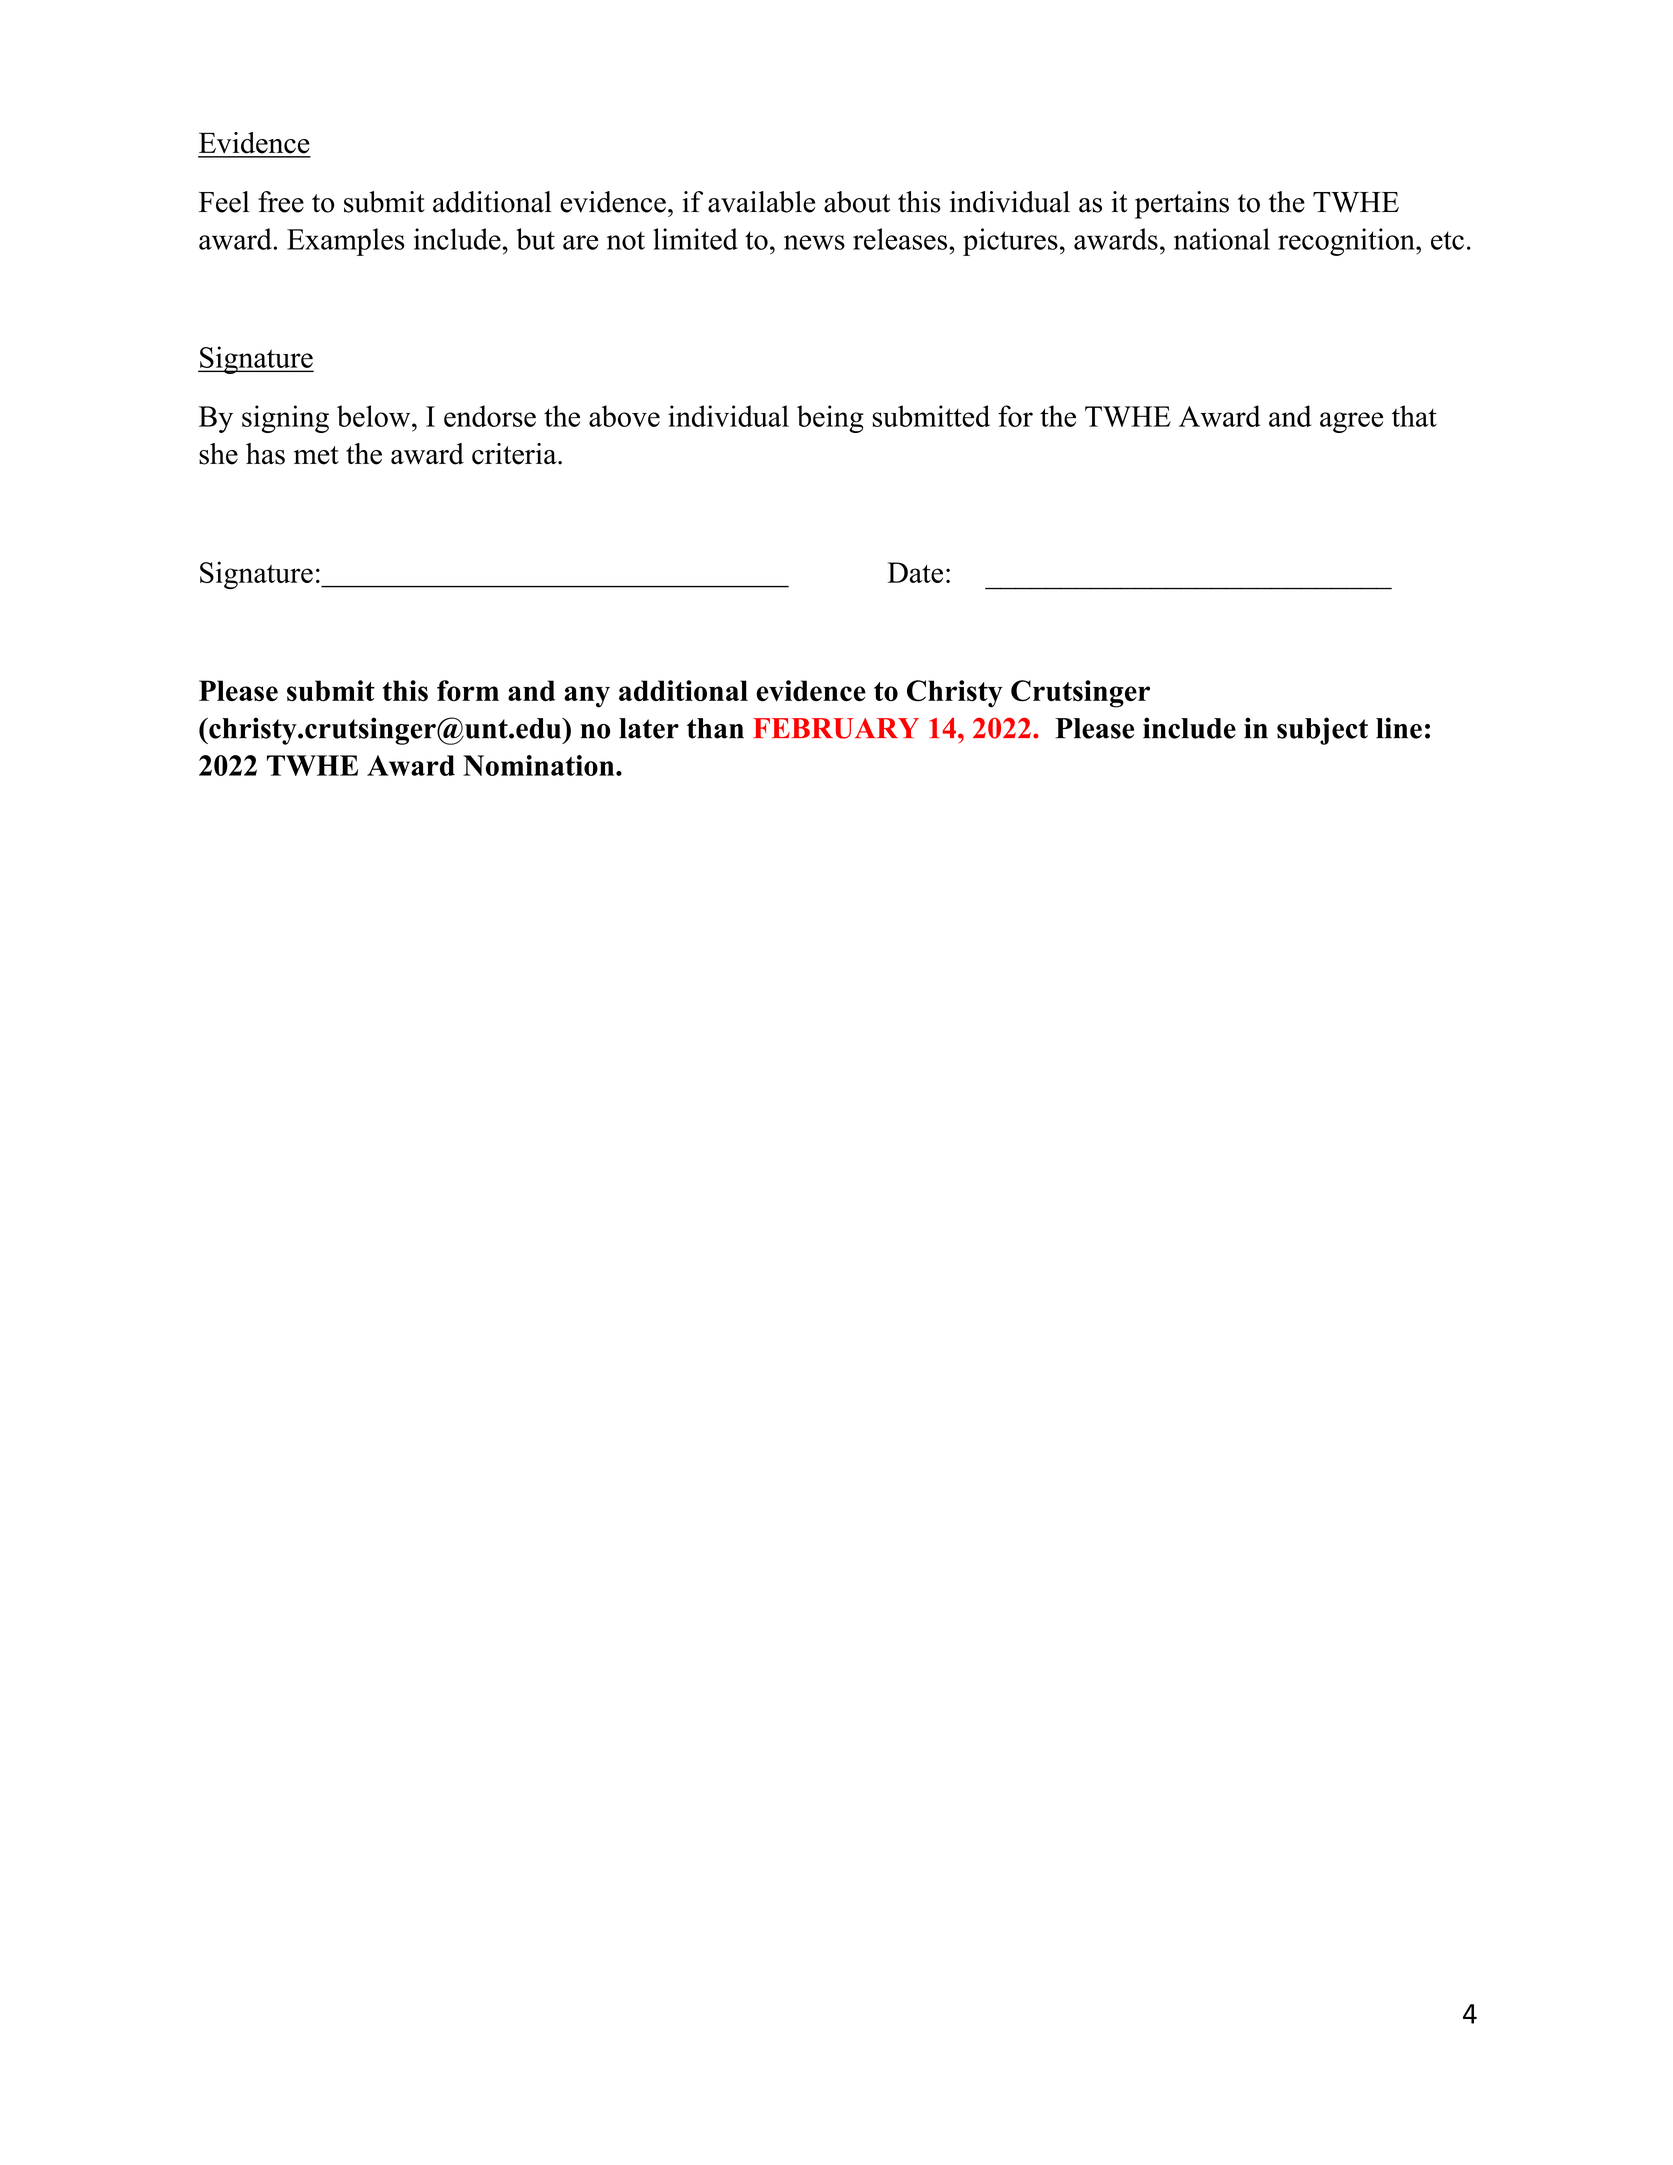  Describe the element at coordinates (1399, 728) in the document. I see `line` at that location.
